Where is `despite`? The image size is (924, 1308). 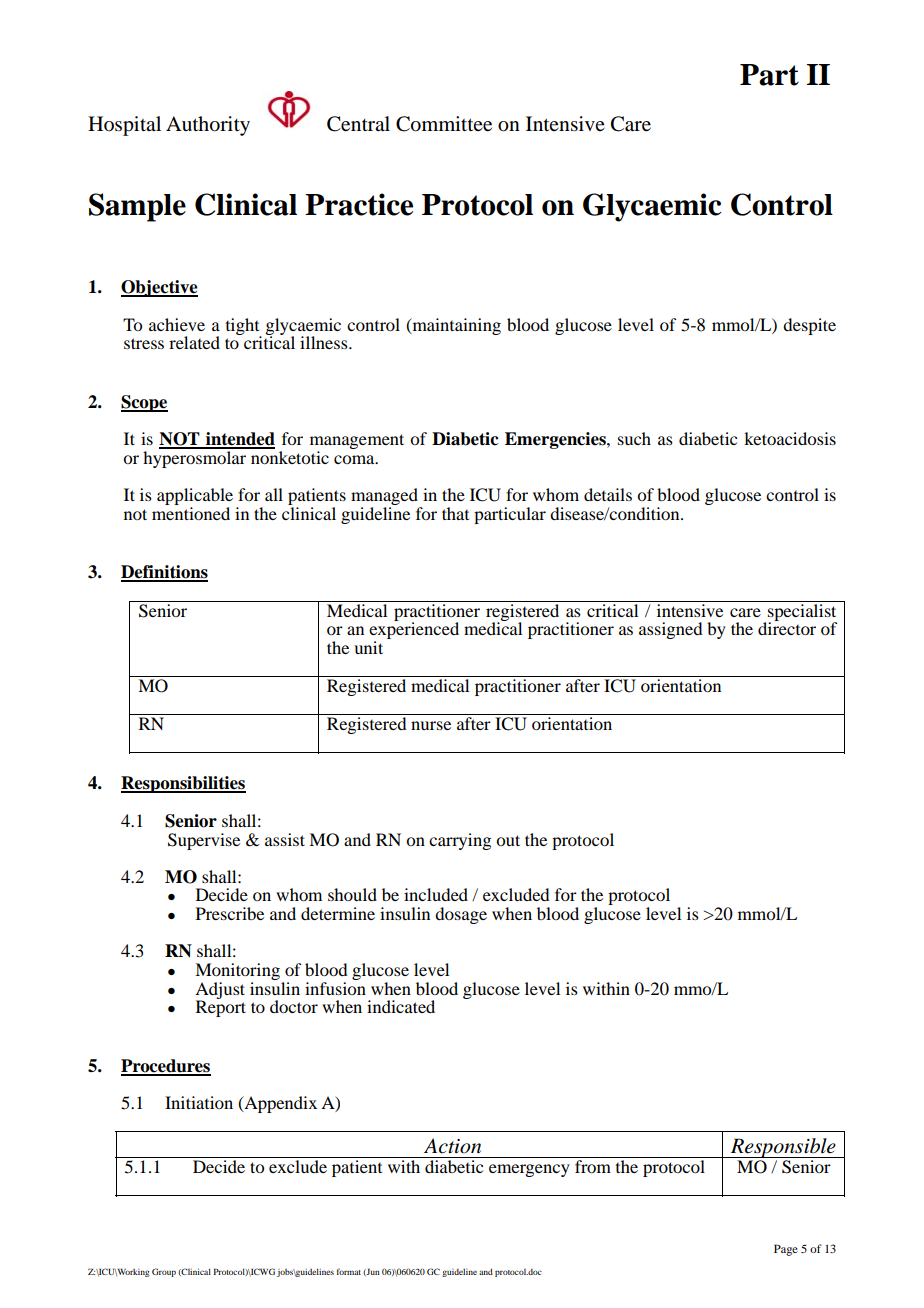 despite is located at coordinates (809, 326).
